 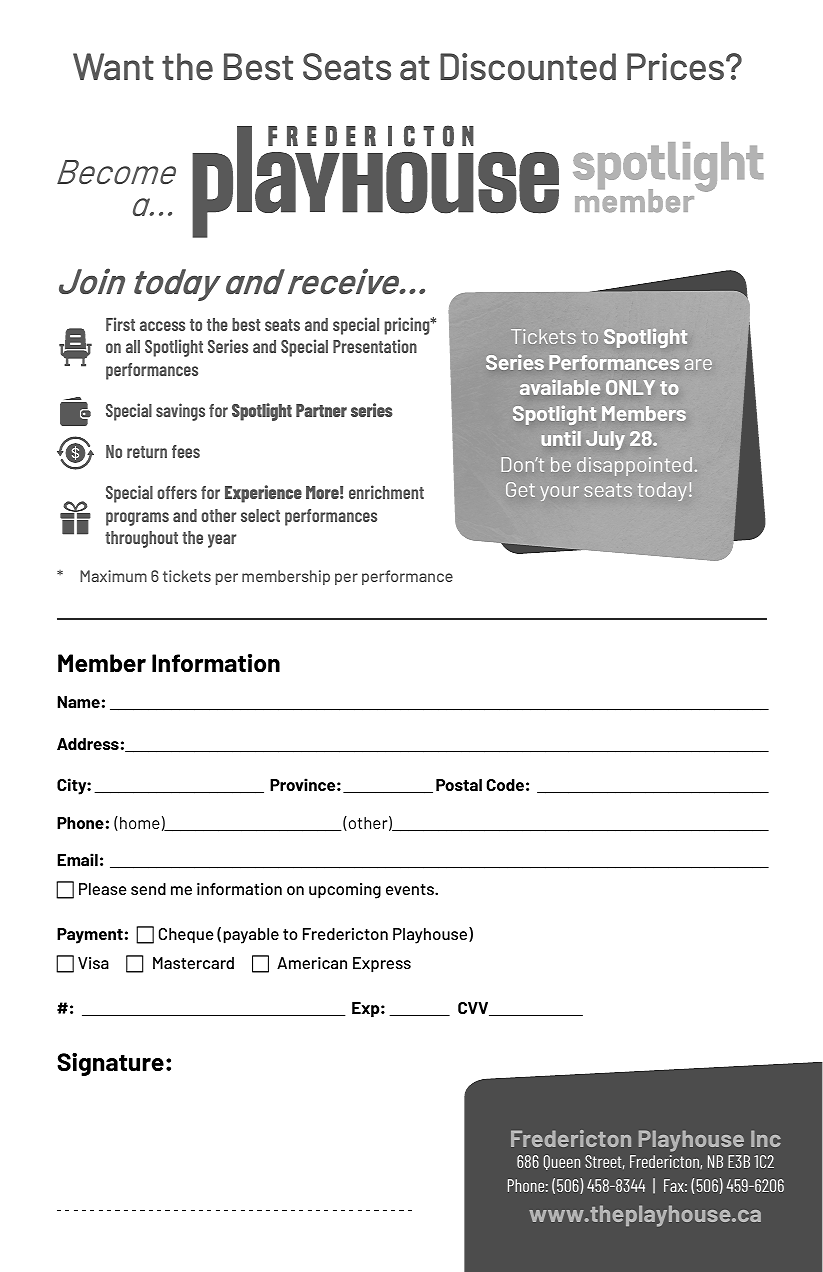 I want to click on your, so click(x=560, y=493).
